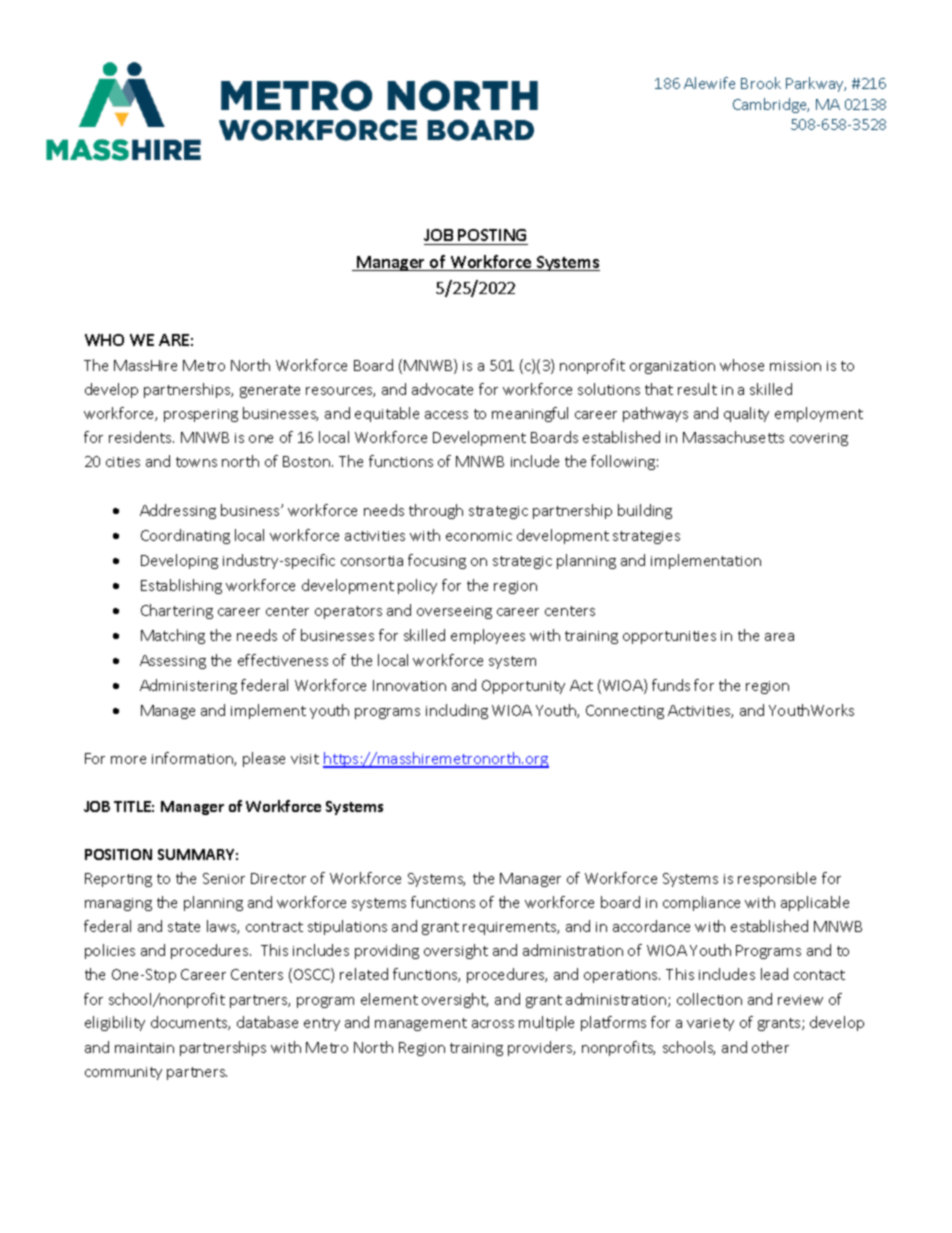 The width and height of the screenshot is (952, 1233). Describe the element at coordinates (746, 414) in the screenshot. I see `quality` at that location.
